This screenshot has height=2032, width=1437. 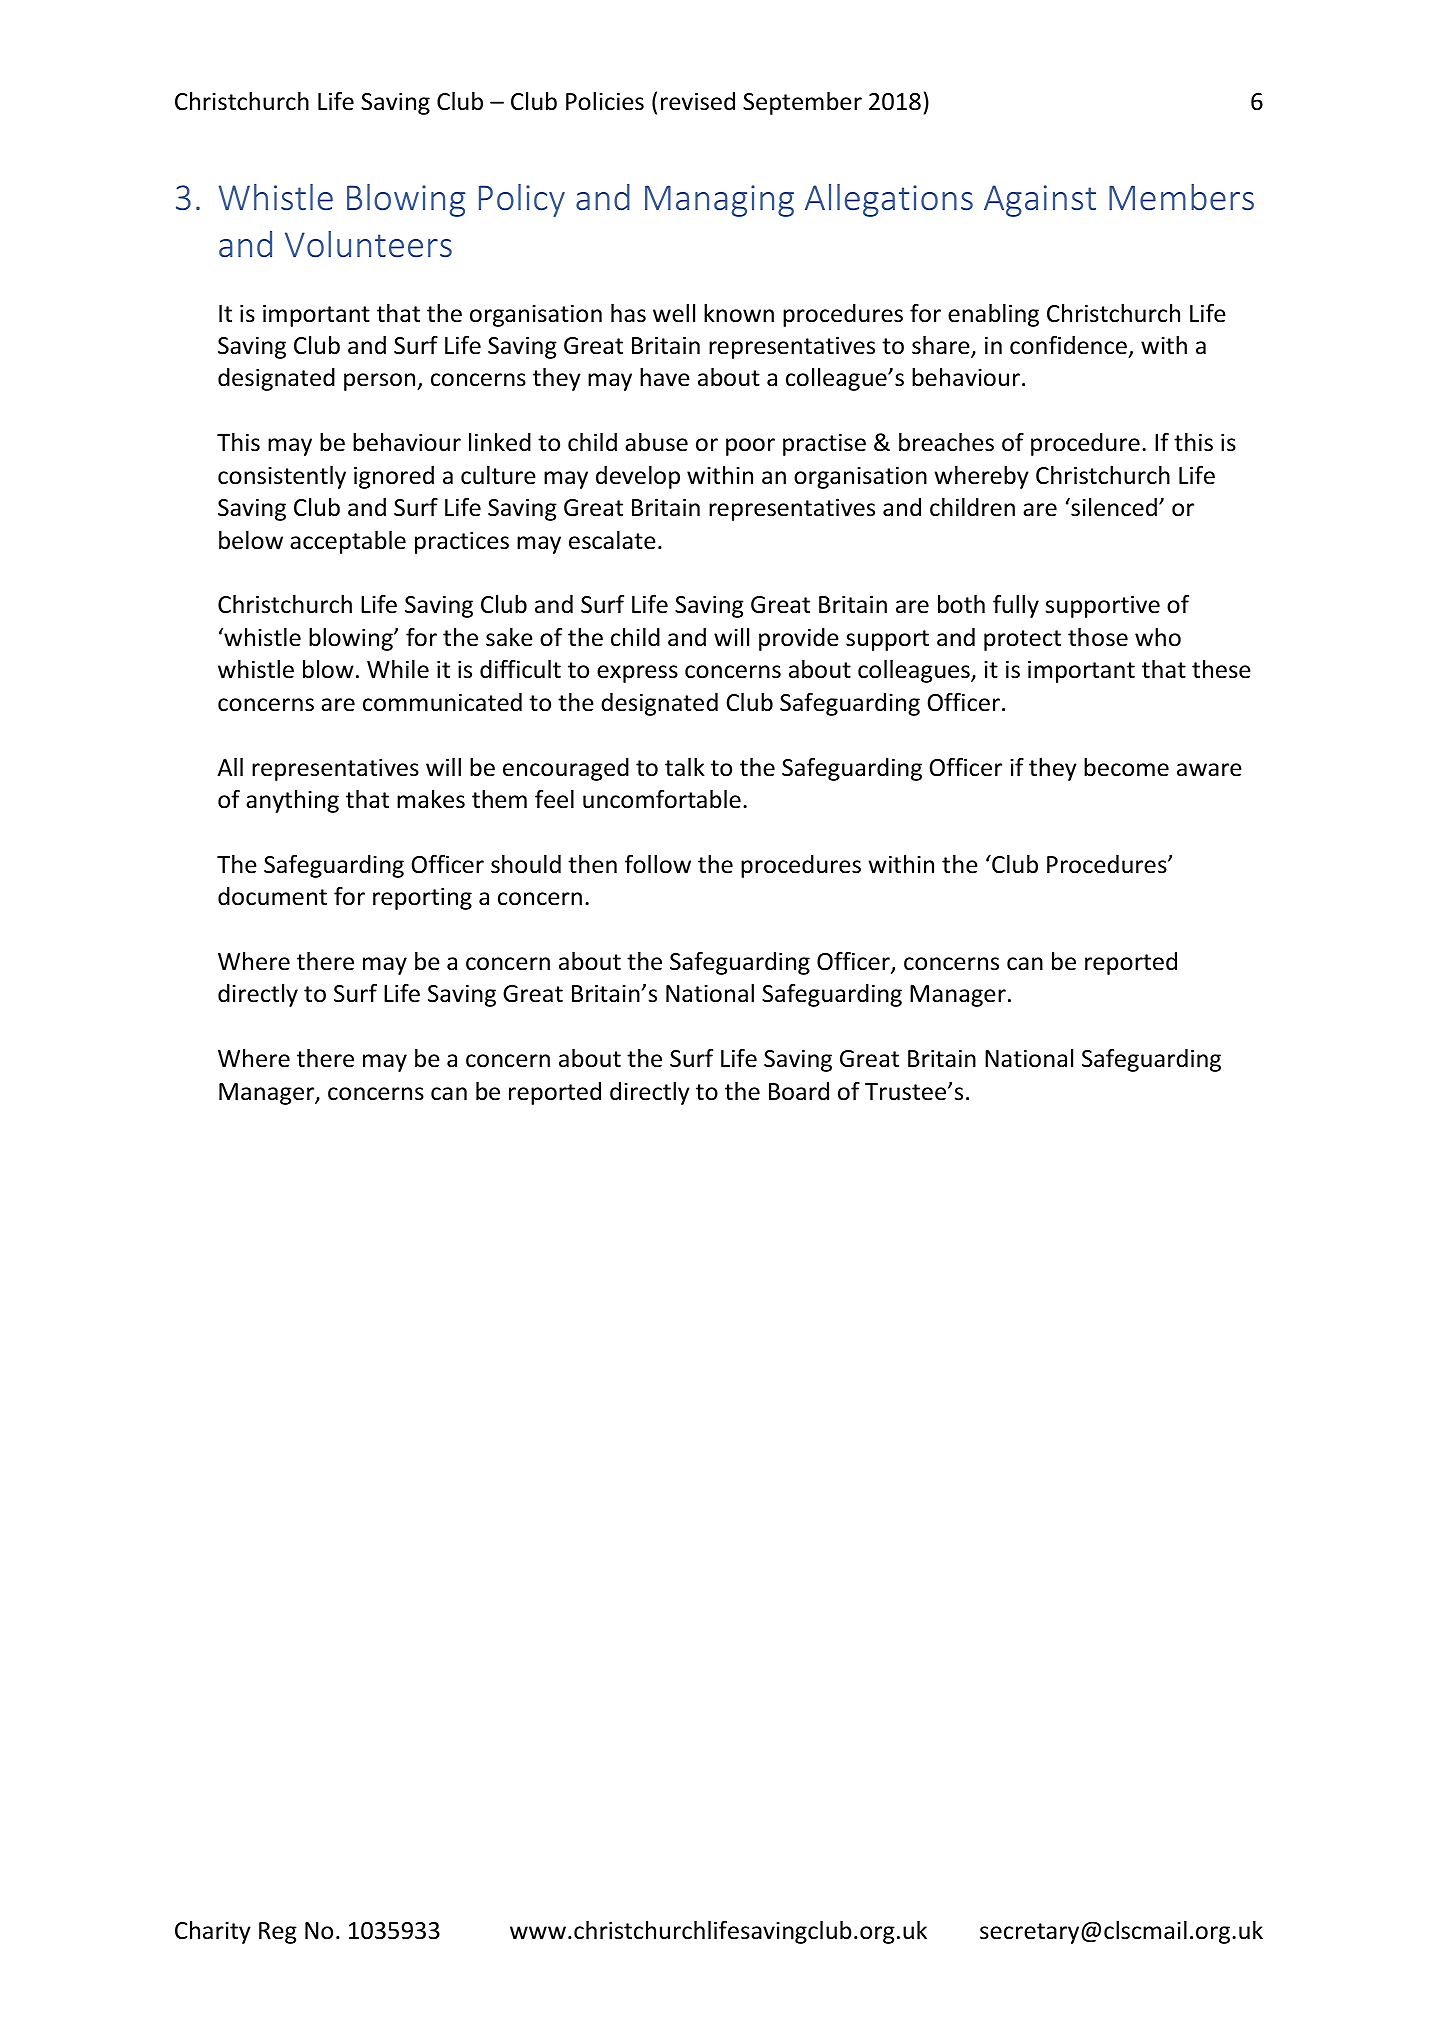 I want to click on Managing, so click(x=719, y=201).
